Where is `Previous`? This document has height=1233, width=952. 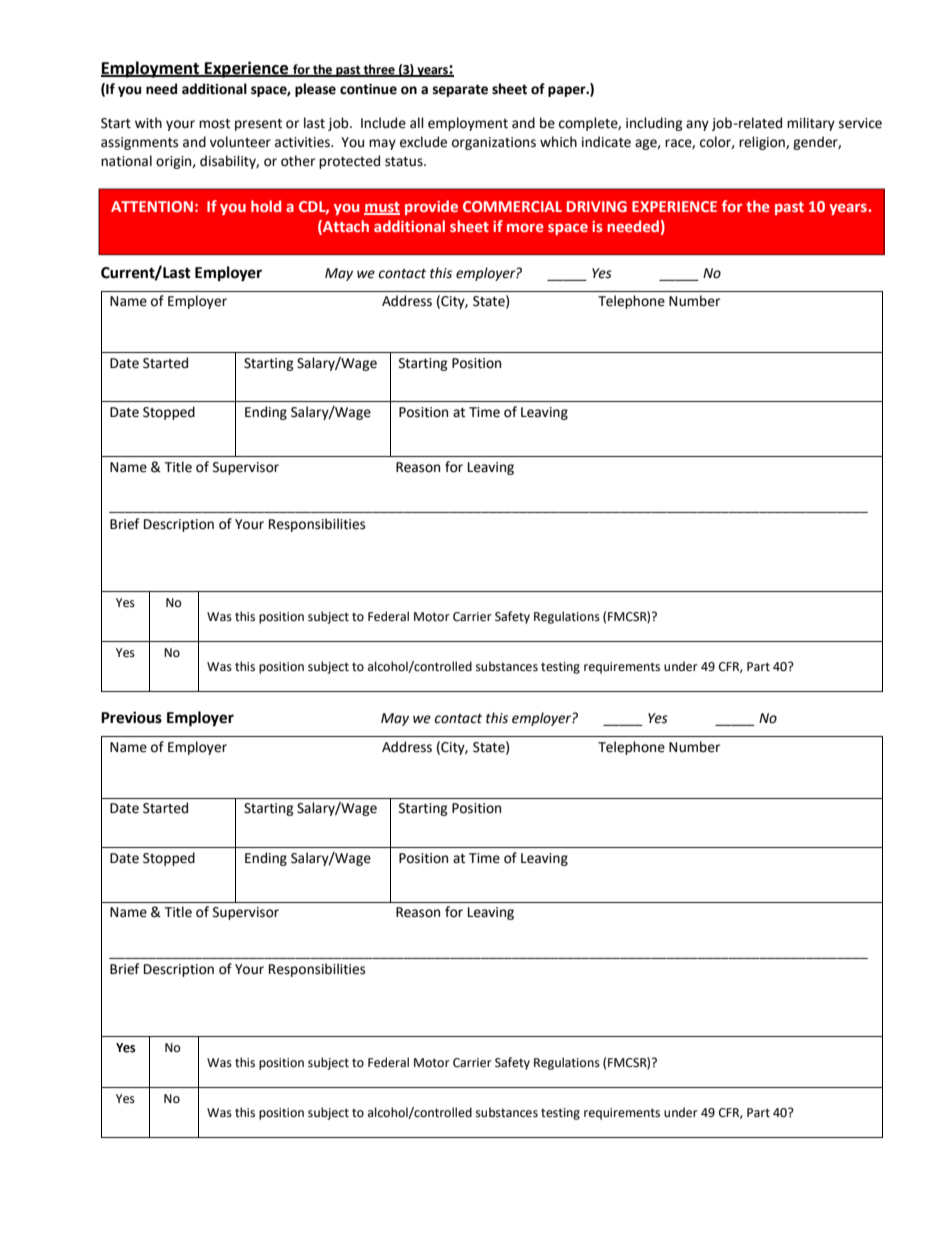
Previous is located at coordinates (131, 717).
